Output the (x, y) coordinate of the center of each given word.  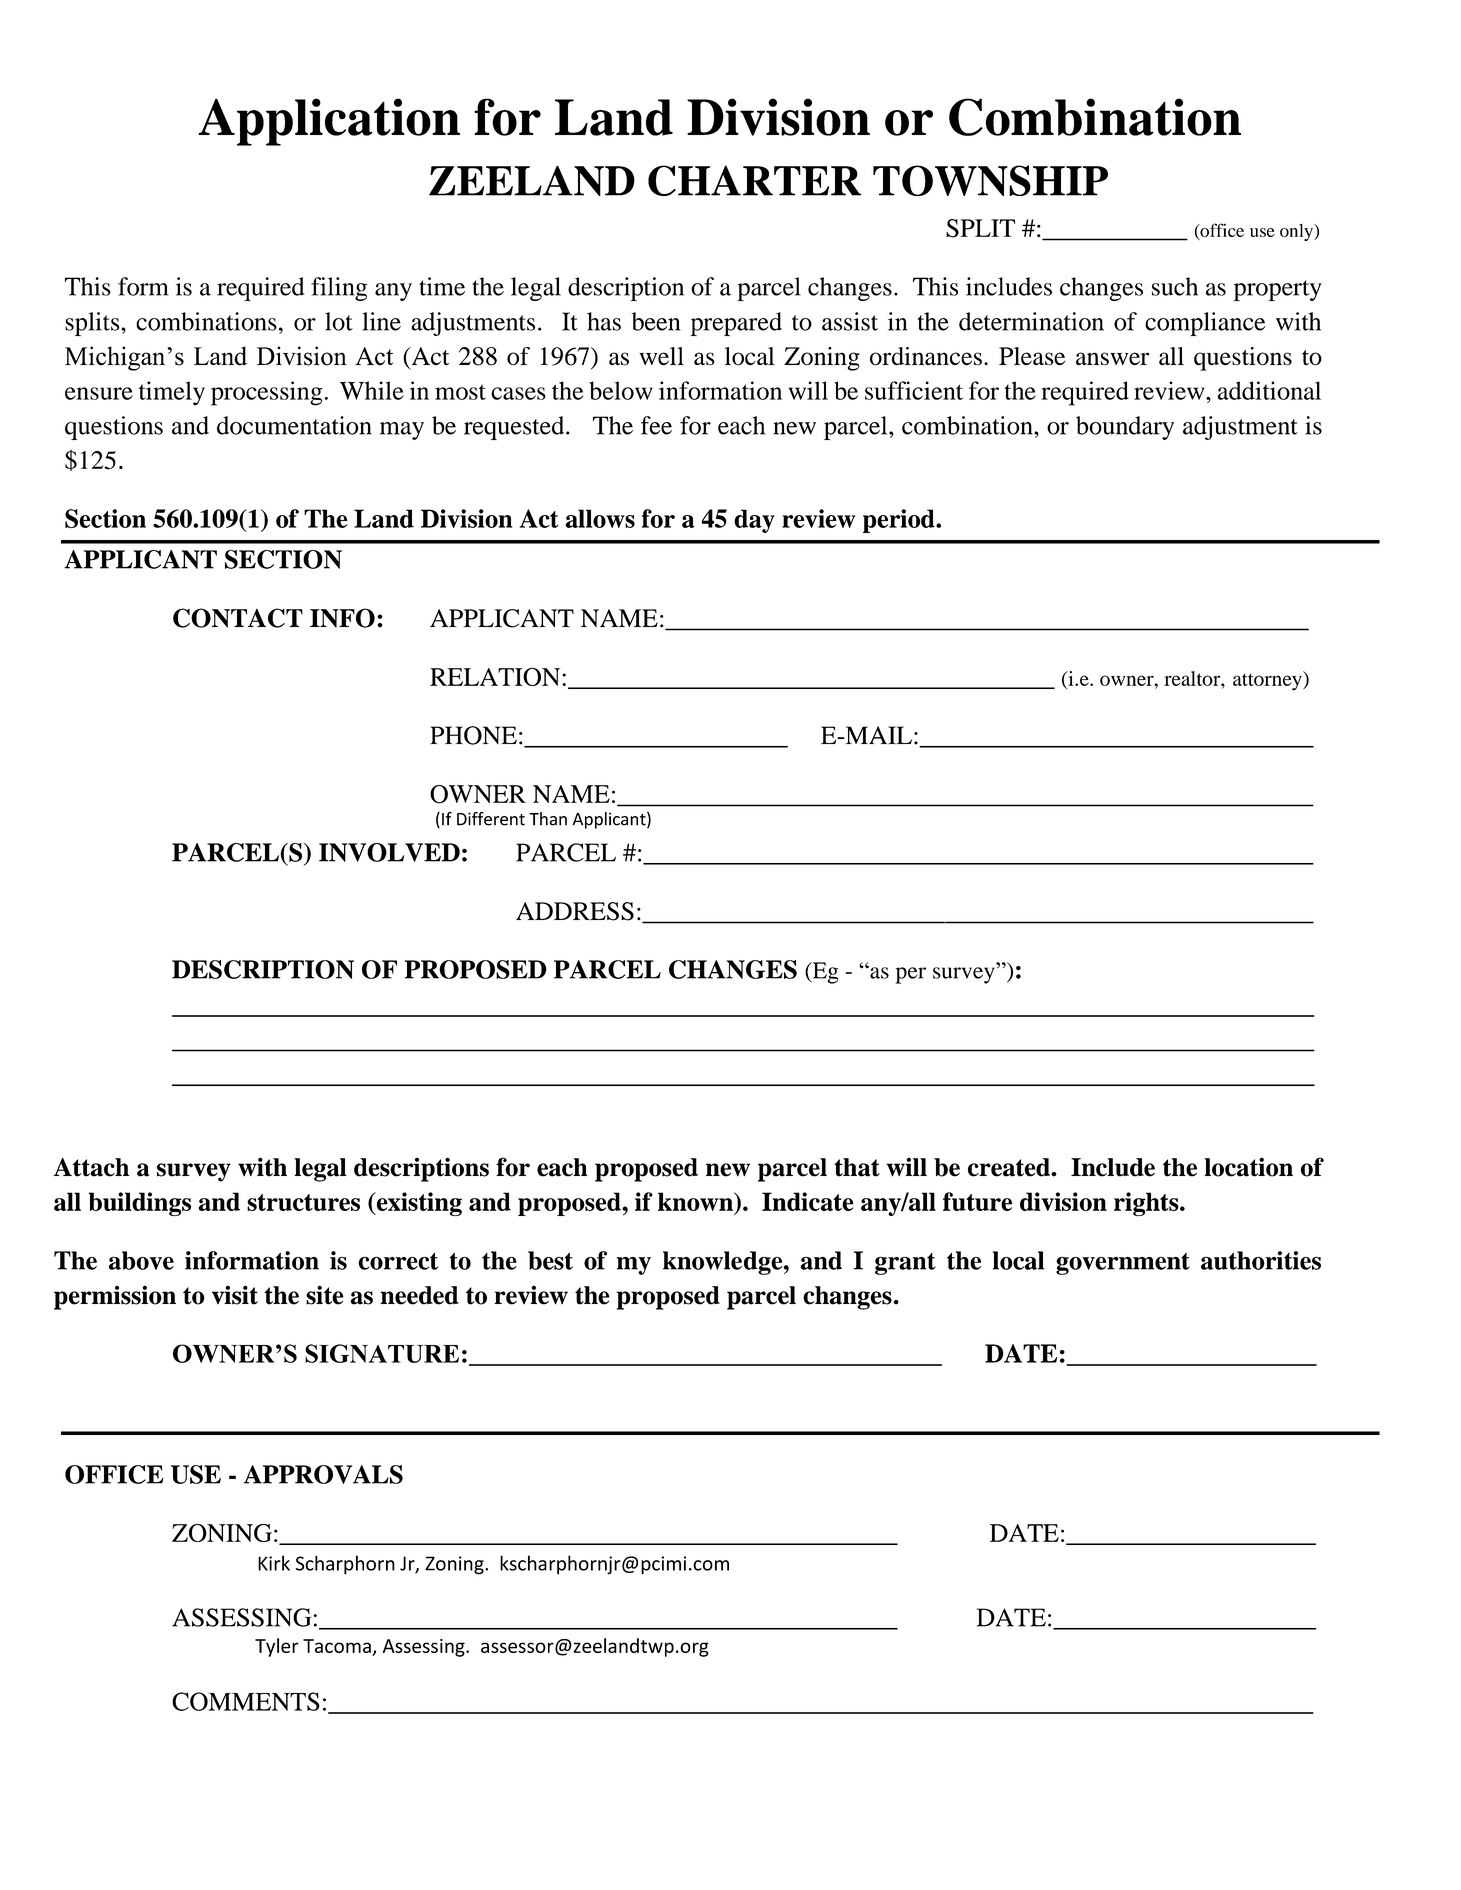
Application (329, 122)
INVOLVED (389, 852)
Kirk (274, 1563)
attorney (1268, 681)
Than (548, 819)
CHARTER (754, 180)
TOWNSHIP (990, 180)
